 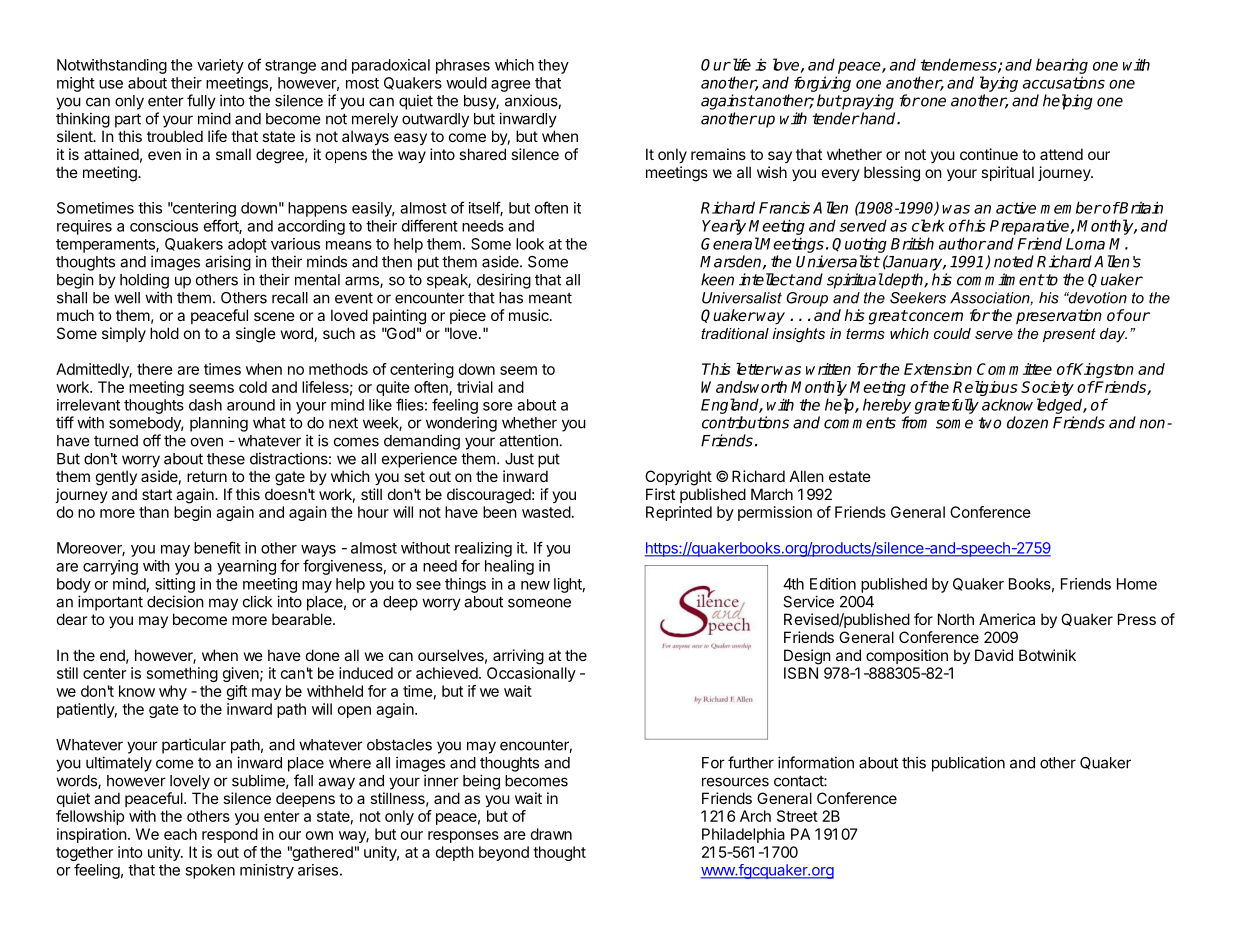 I want to click on variety, so click(x=220, y=66).
